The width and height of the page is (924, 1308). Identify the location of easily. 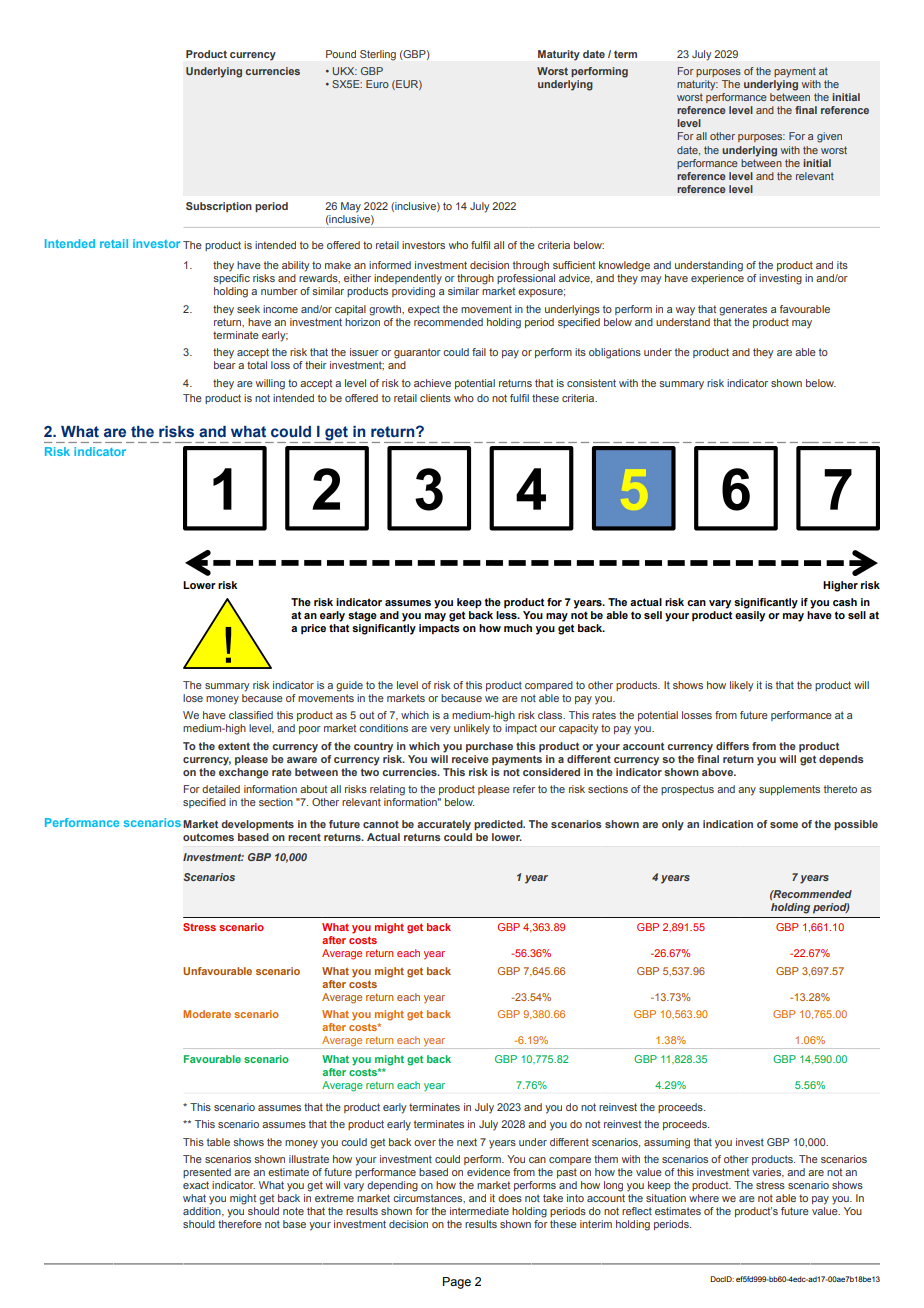
(750, 616).
